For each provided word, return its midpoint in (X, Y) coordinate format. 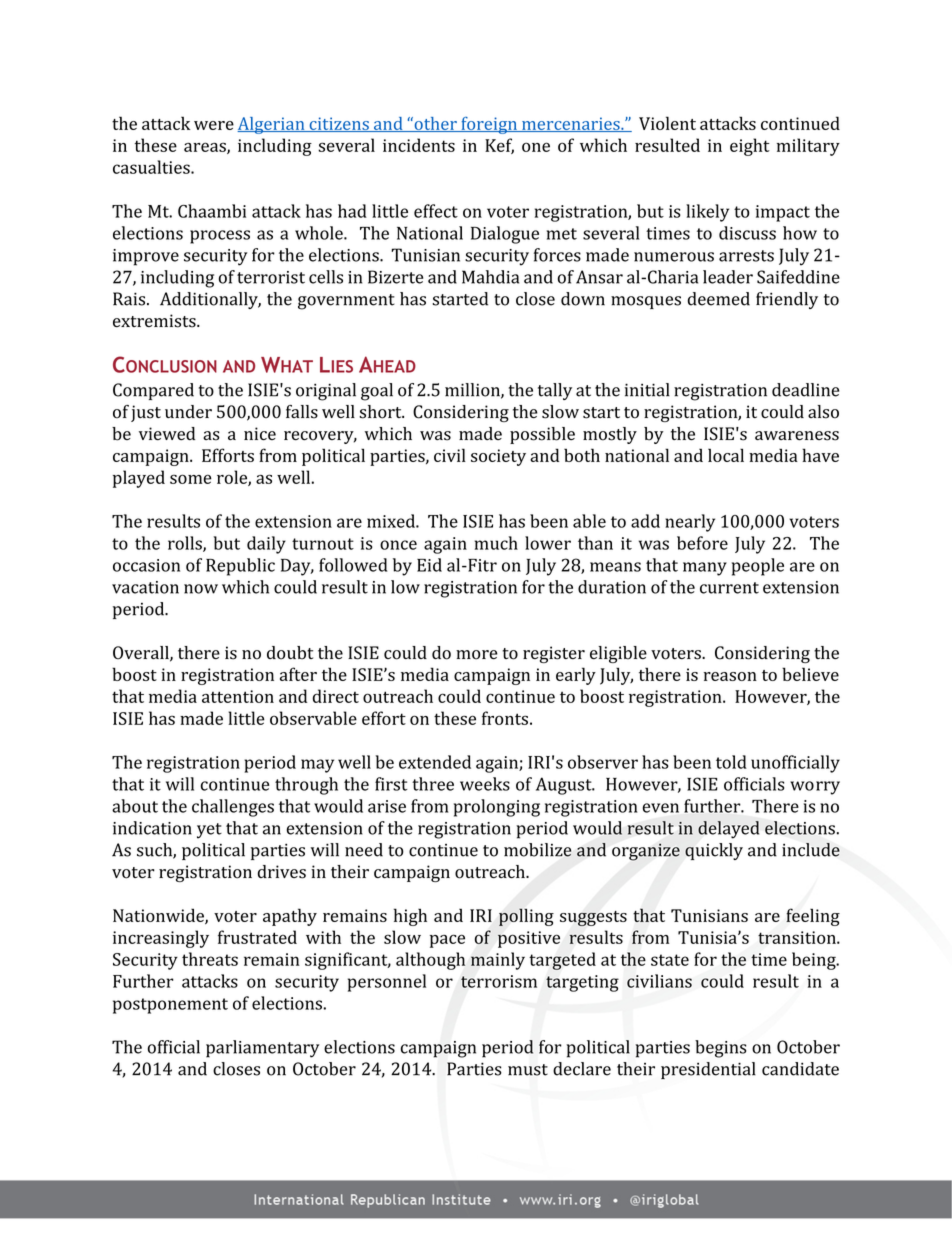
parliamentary (262, 1049)
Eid (429, 565)
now (201, 589)
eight (750, 147)
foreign (489, 125)
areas (206, 148)
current (729, 588)
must (528, 1070)
